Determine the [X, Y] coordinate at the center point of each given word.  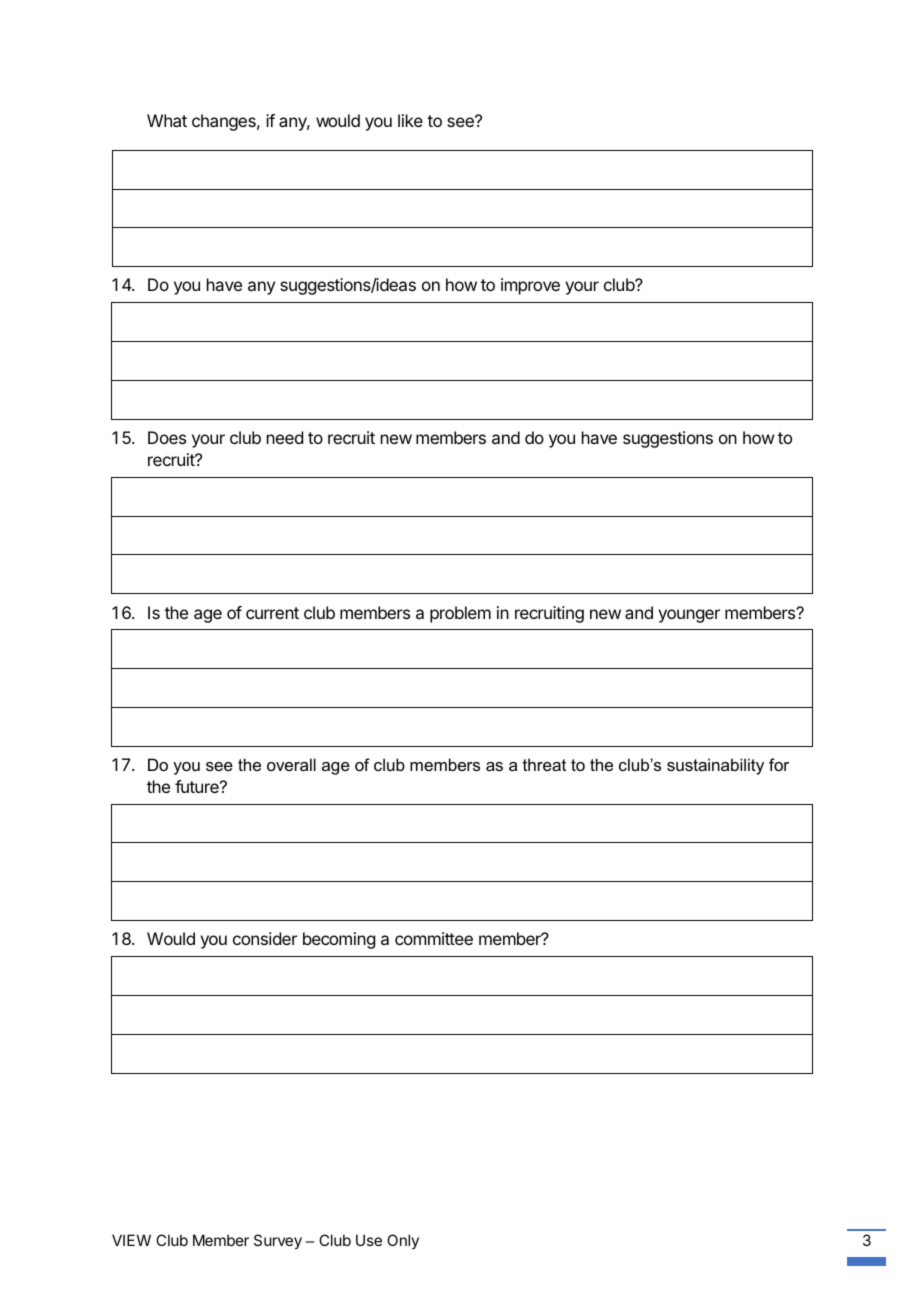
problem [460, 614]
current [272, 613]
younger [689, 616]
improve [530, 286]
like [410, 120]
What [167, 120]
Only [403, 1241]
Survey [278, 1241]
